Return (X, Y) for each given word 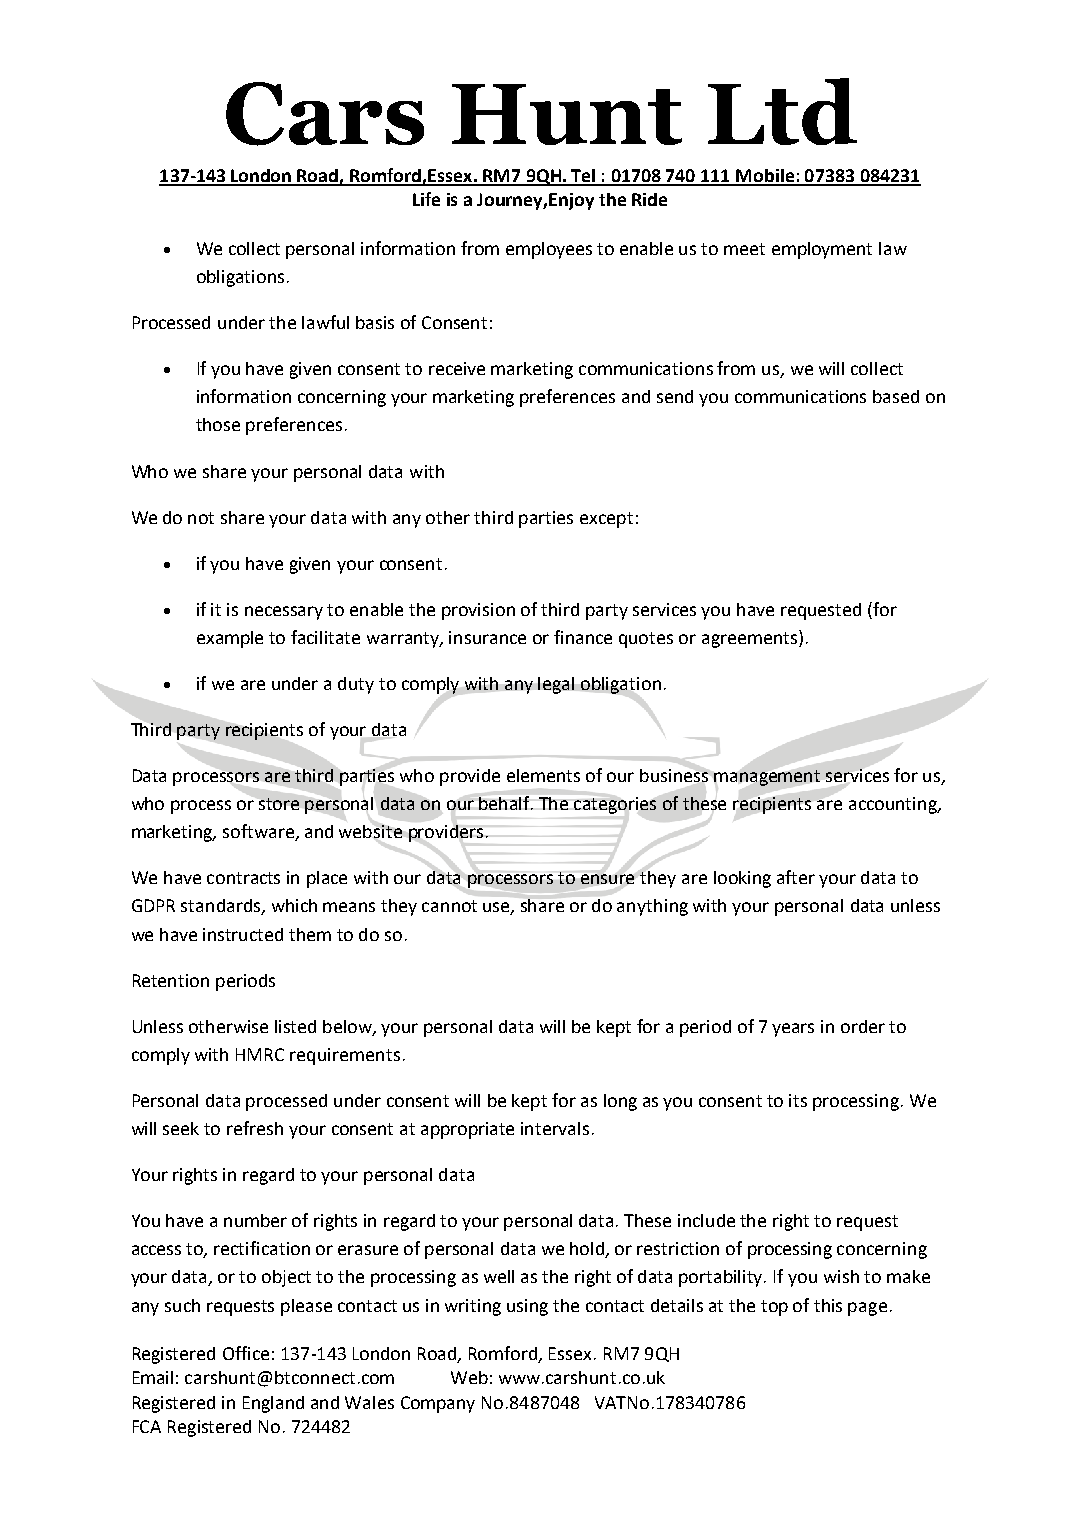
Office (246, 1353)
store (279, 804)
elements (543, 775)
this (828, 1305)
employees (549, 250)
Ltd (782, 111)
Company (438, 1404)
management (767, 778)
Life (426, 199)
